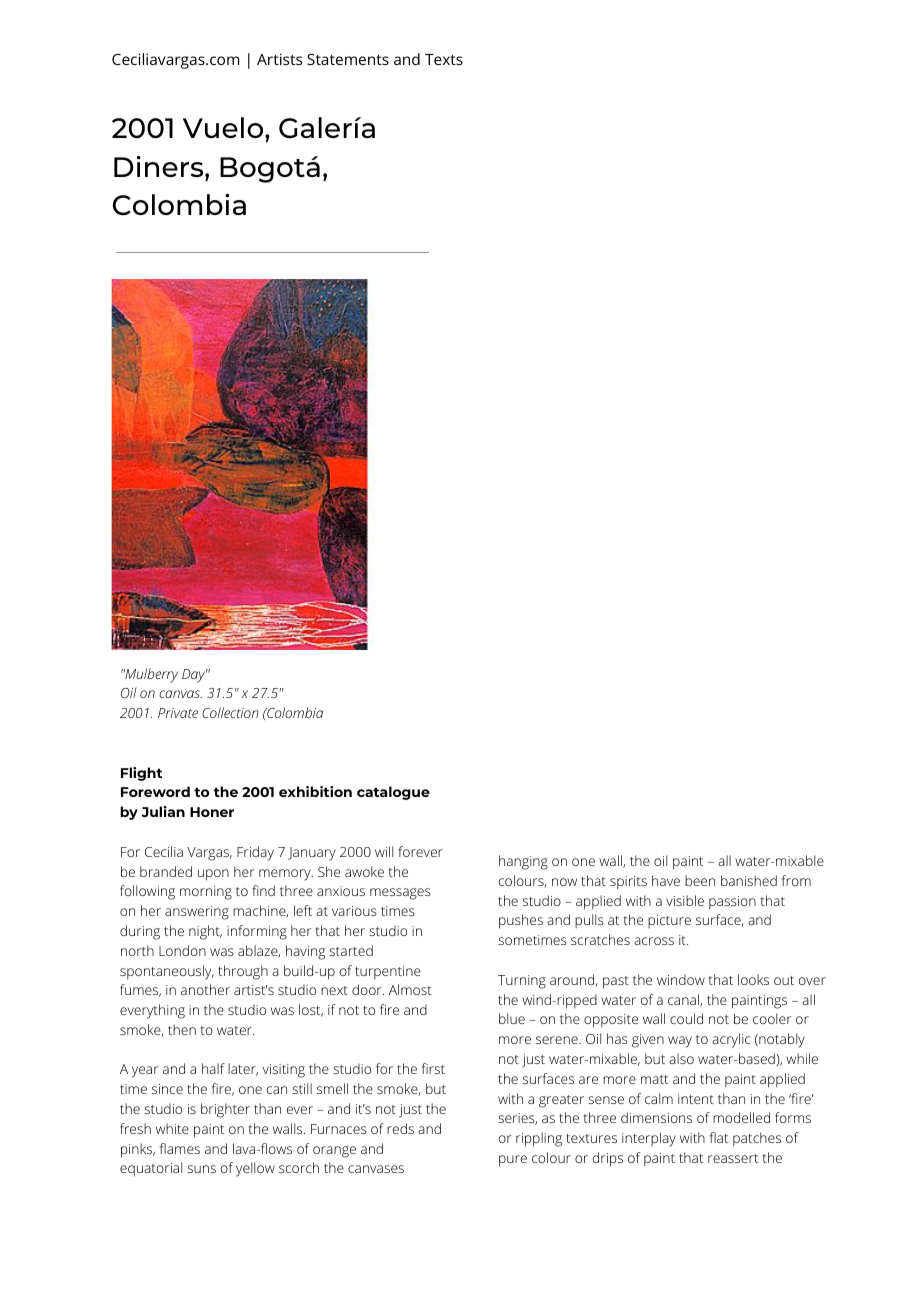 The width and height of the page is (924, 1308). Describe the element at coordinates (749, 880) in the page. I see `banished` at that location.
